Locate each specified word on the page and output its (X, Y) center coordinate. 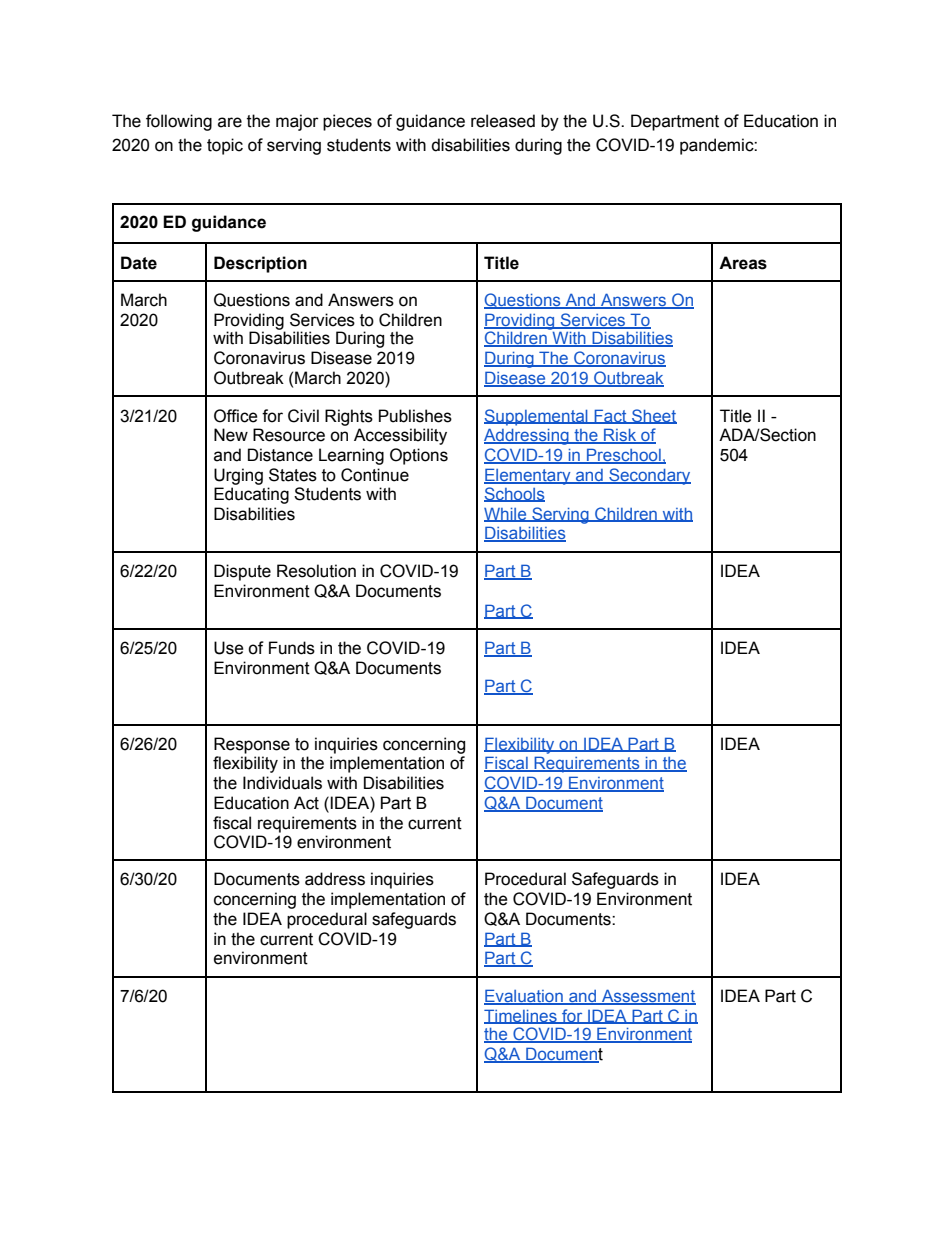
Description (260, 264)
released (503, 121)
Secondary (649, 476)
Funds (292, 648)
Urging (238, 476)
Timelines (521, 1016)
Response (252, 745)
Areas (743, 263)
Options (419, 456)
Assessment (648, 996)
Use (229, 648)
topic (225, 146)
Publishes (415, 416)
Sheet (653, 416)
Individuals (282, 783)
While (506, 515)
